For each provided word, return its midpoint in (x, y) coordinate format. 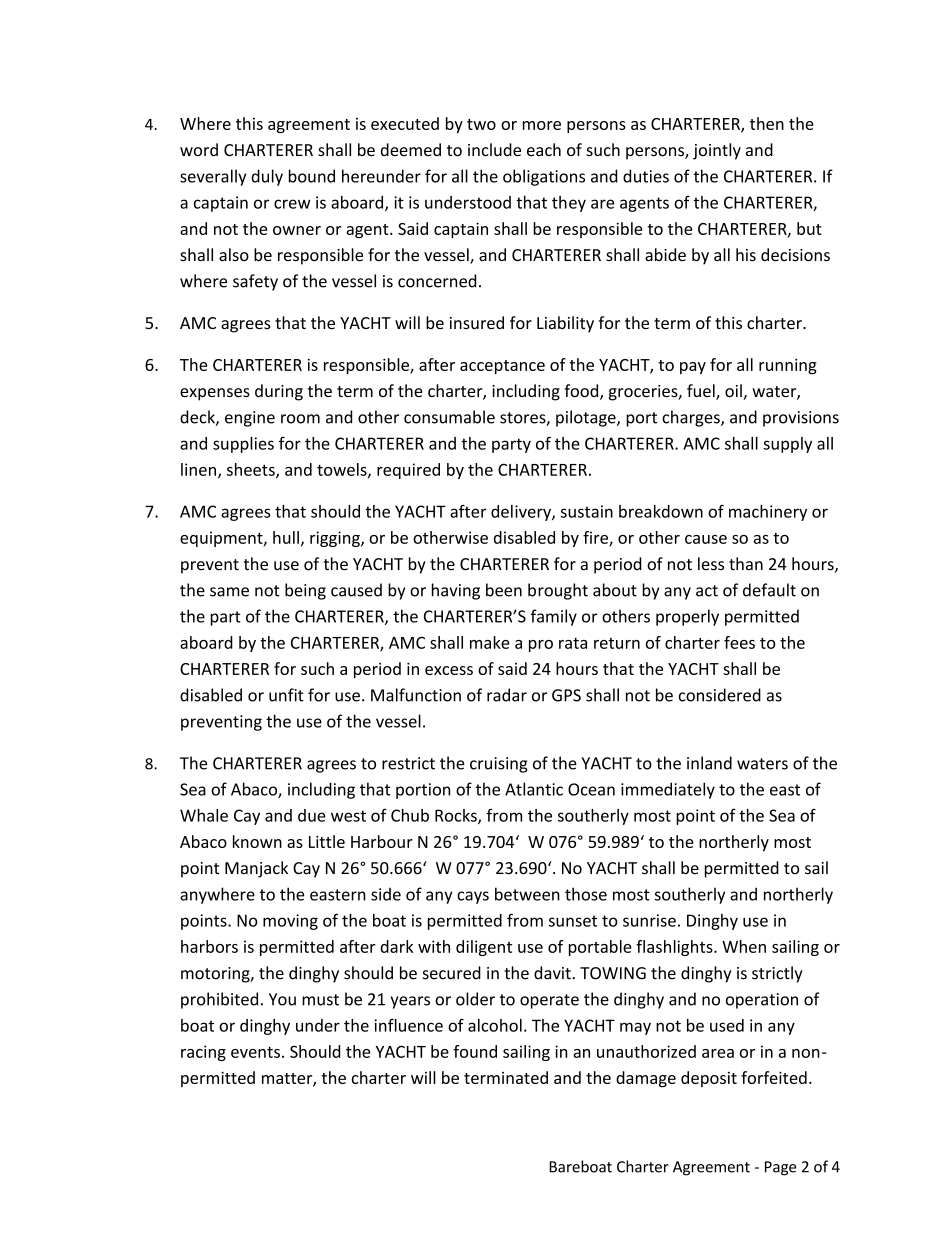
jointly (717, 151)
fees (739, 642)
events (255, 1052)
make (490, 642)
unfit (286, 695)
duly (267, 177)
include (494, 149)
